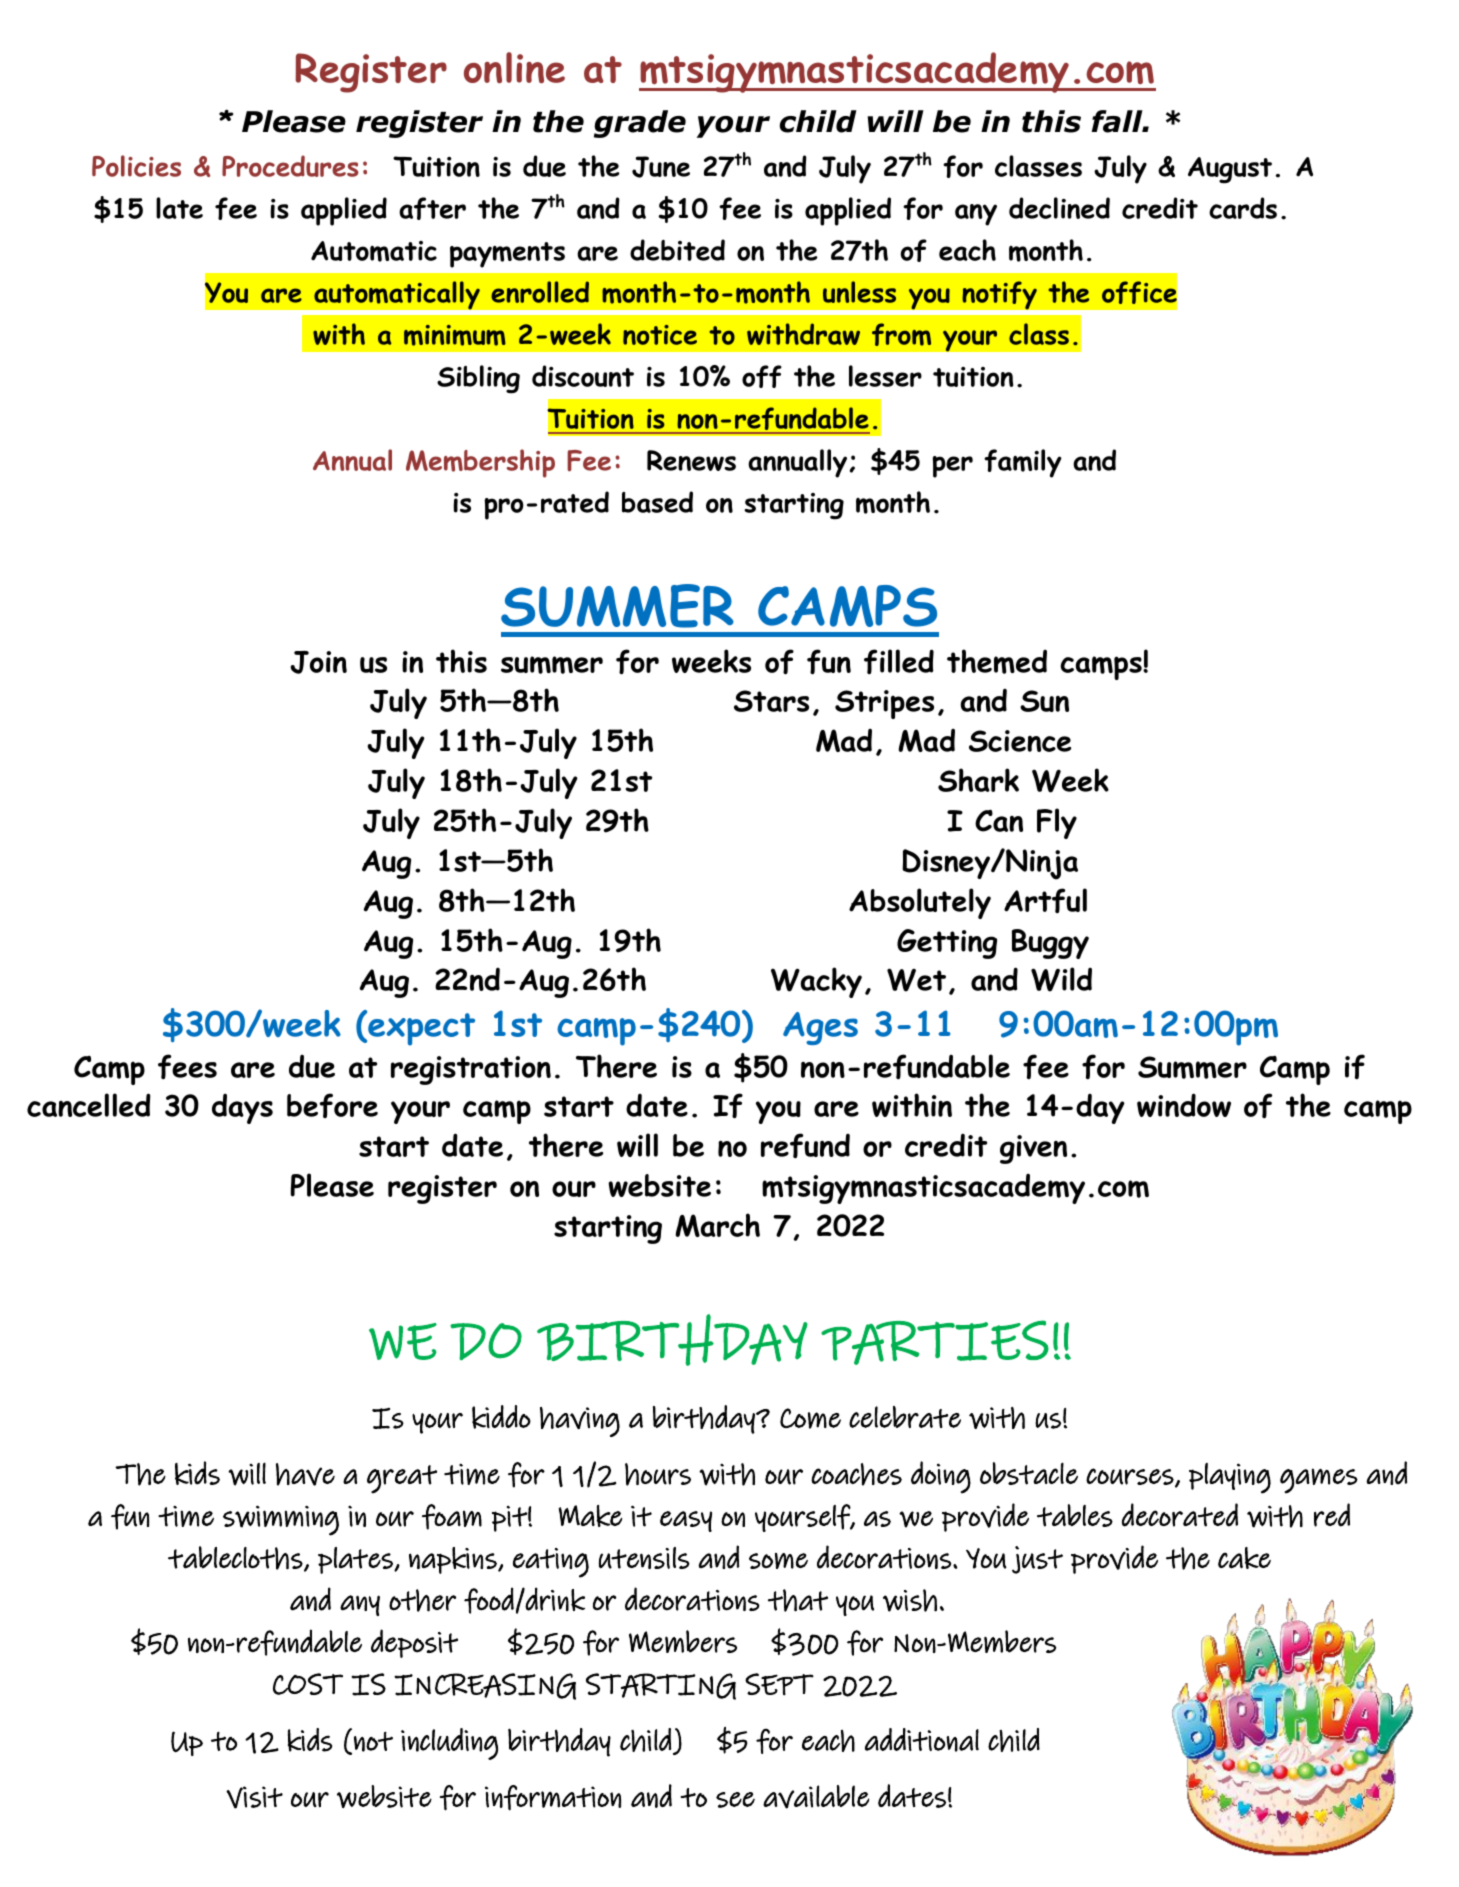 The width and height of the screenshot is (1459, 1887). What do you see at coordinates (816, 982) in the screenshot?
I see `Wacky` at bounding box center [816, 982].
